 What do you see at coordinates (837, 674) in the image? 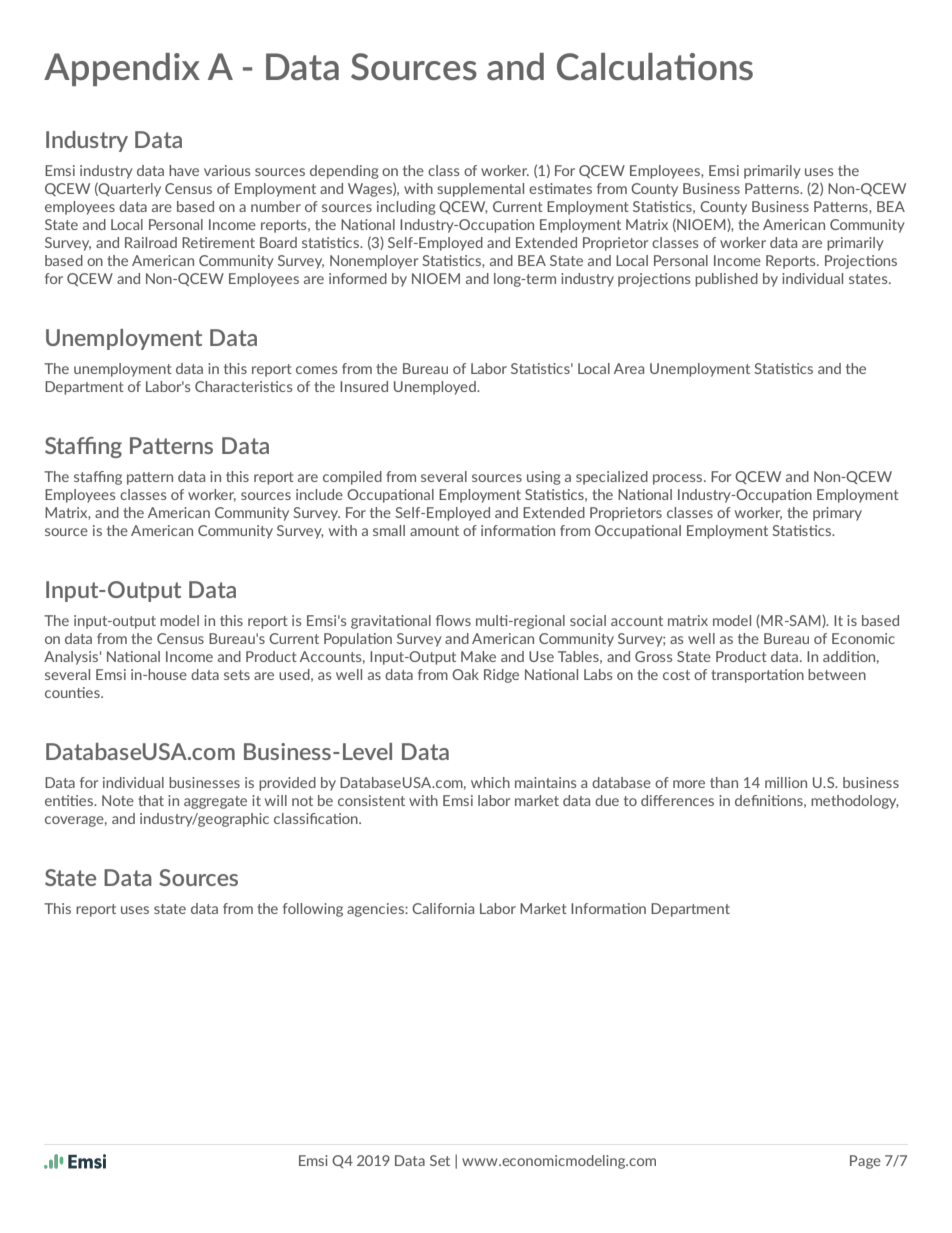
I see `between` at bounding box center [837, 674].
